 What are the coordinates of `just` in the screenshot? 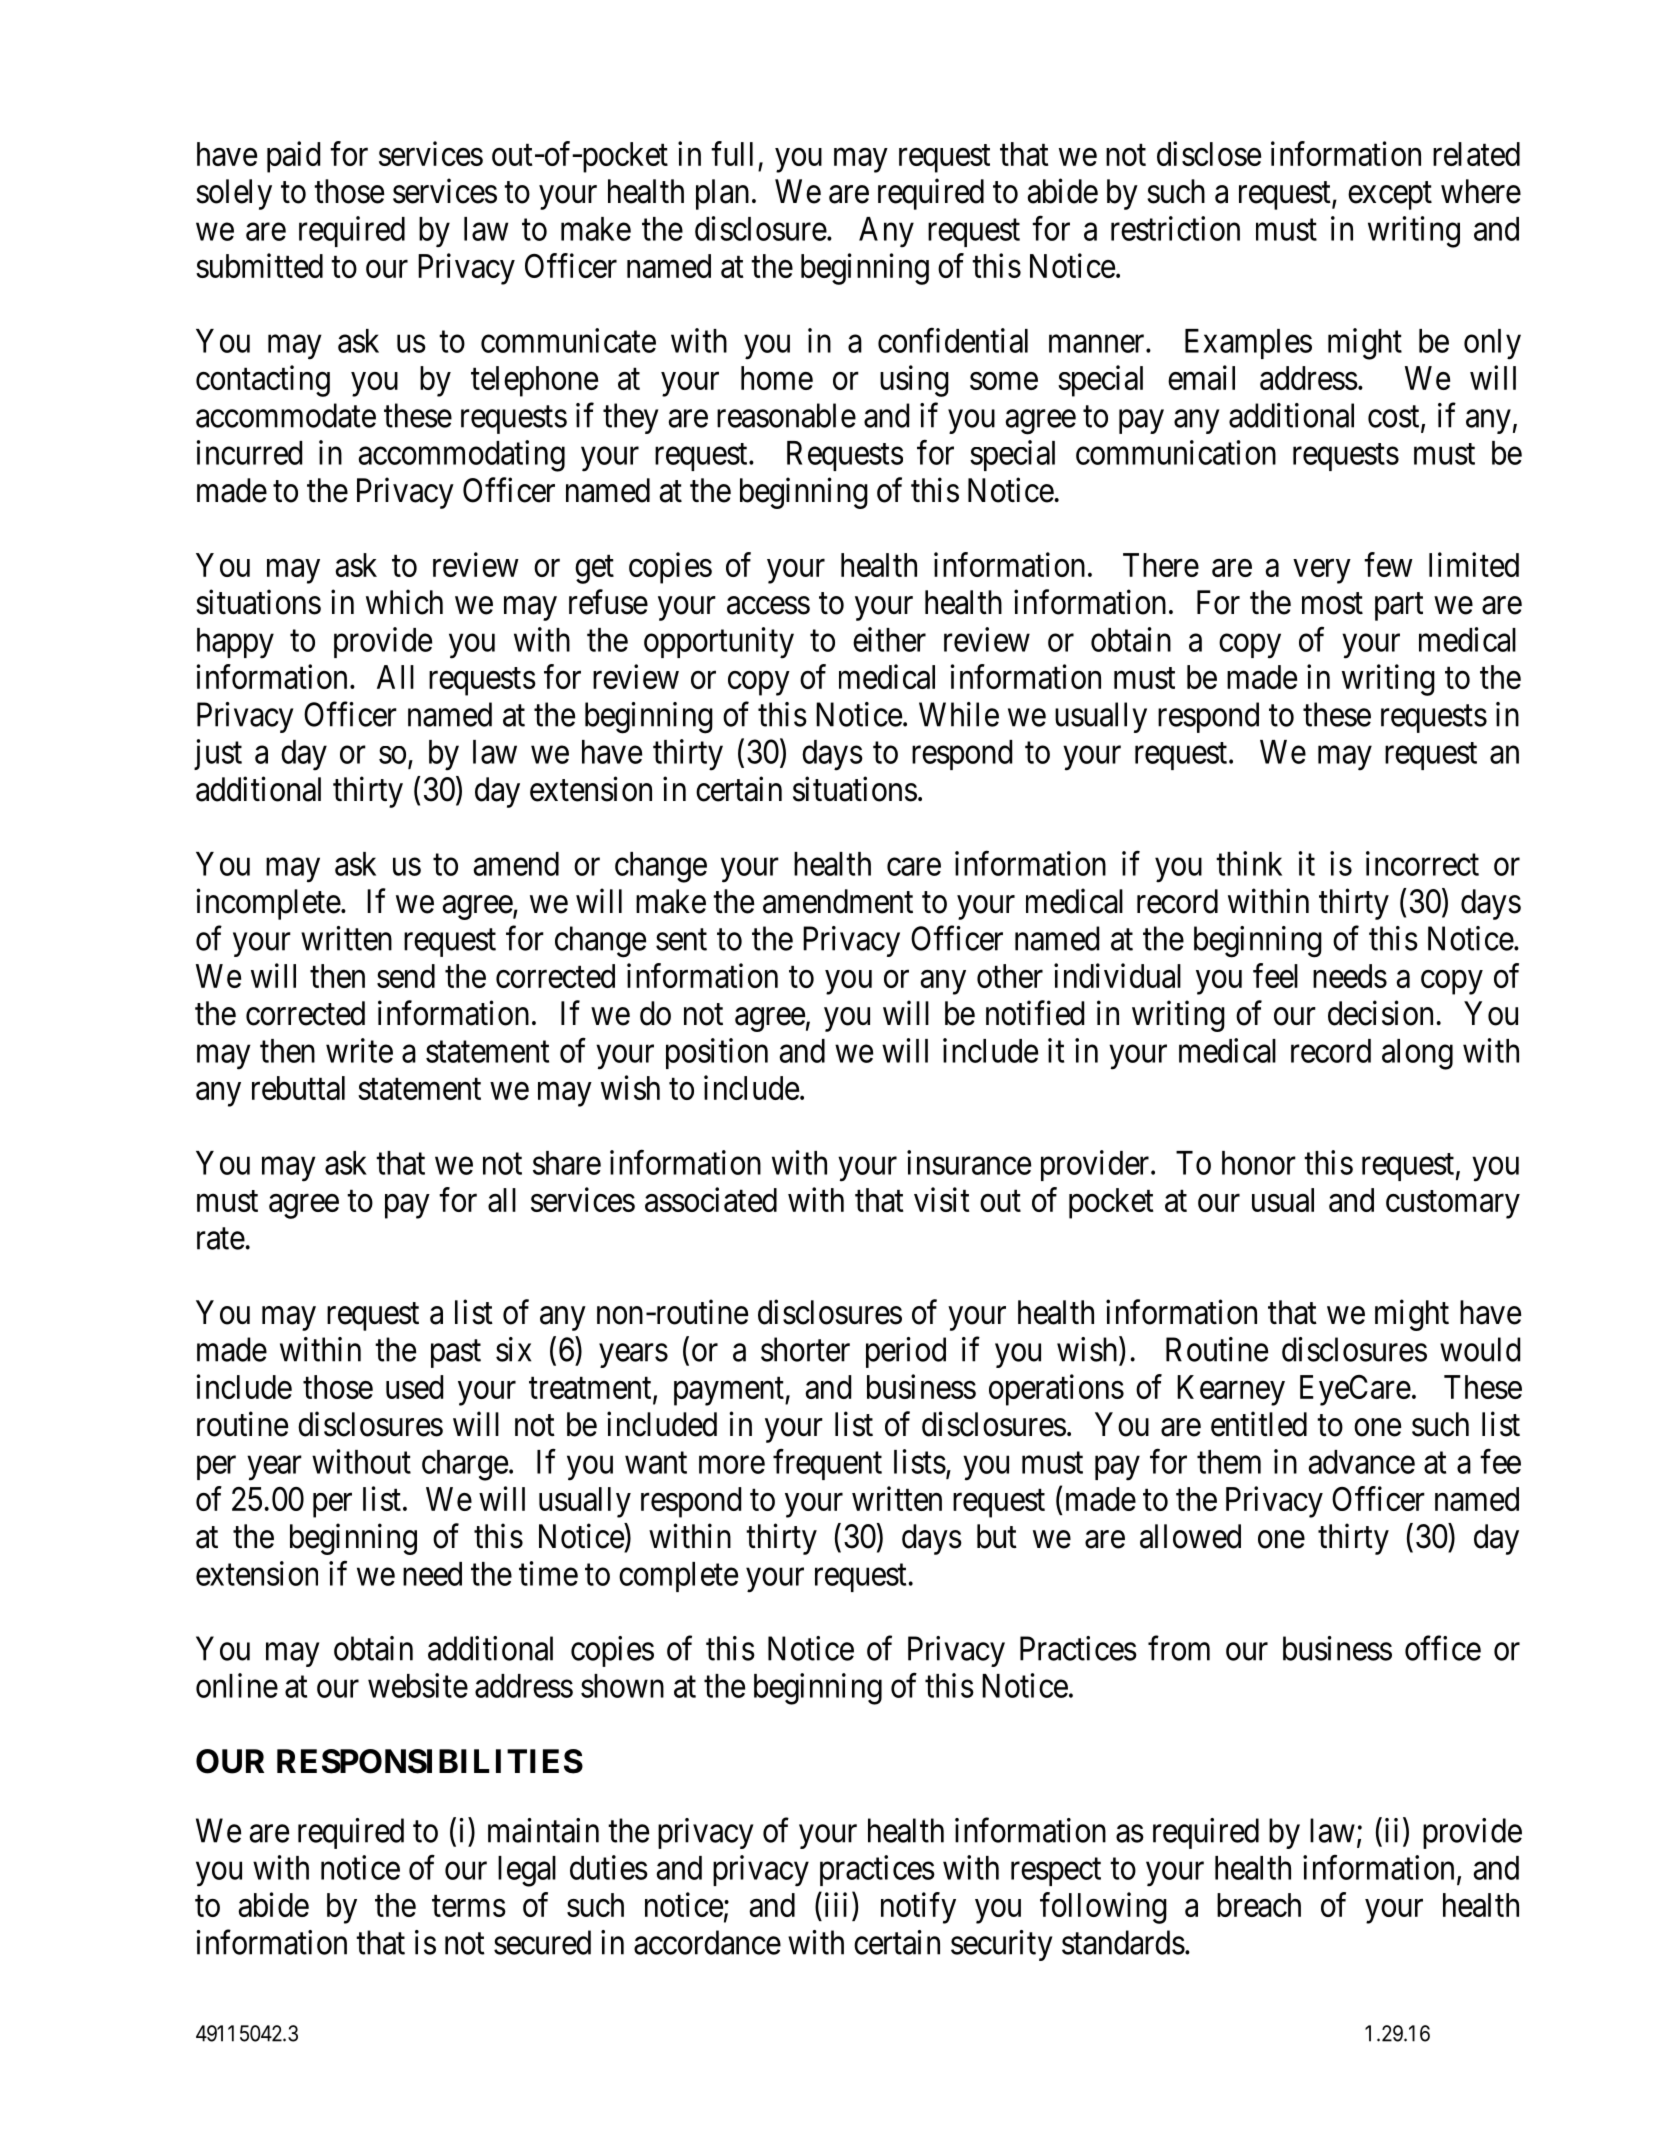 It's located at (218, 754).
